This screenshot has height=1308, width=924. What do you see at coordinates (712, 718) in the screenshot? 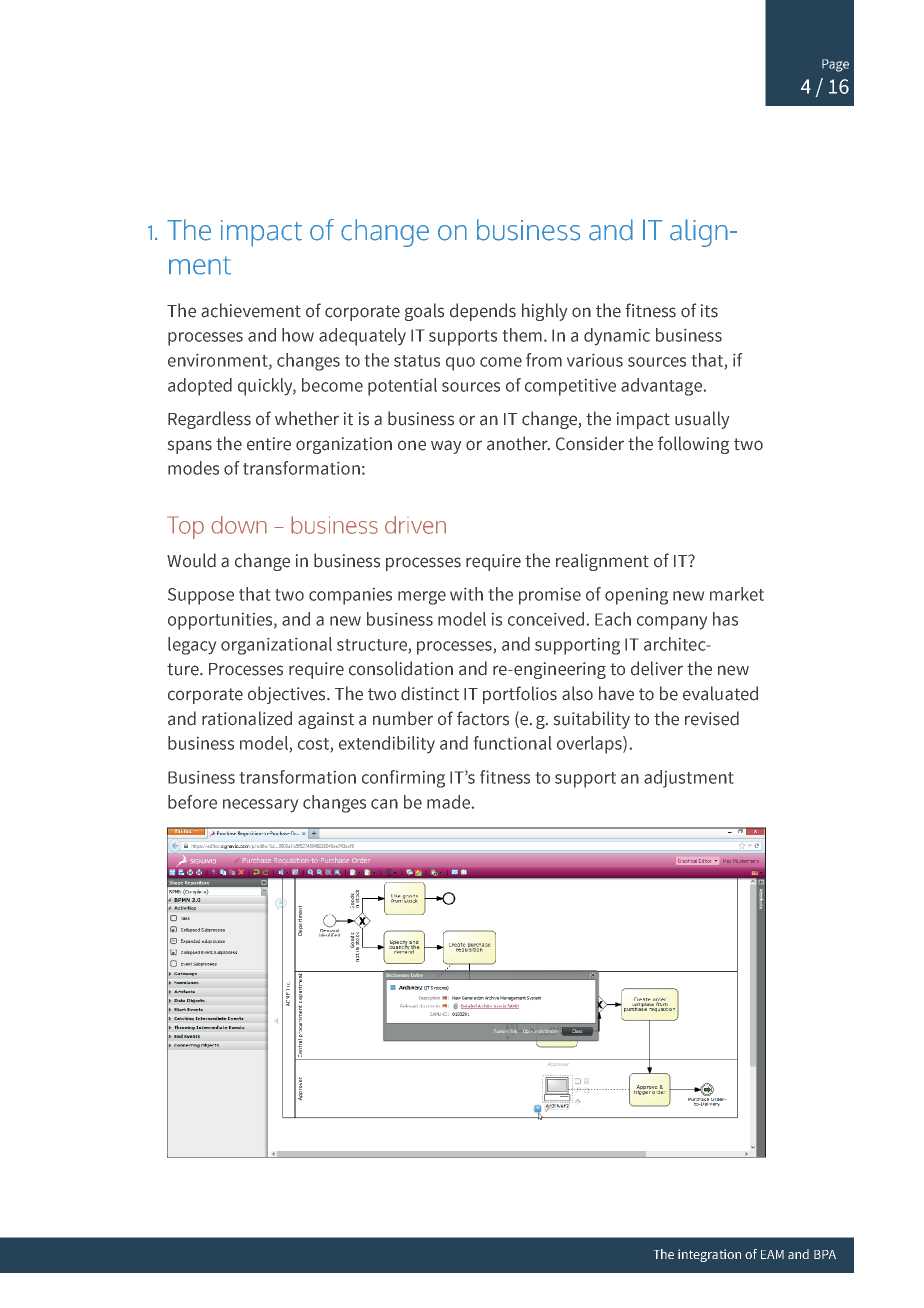
I see `revised` at bounding box center [712, 718].
